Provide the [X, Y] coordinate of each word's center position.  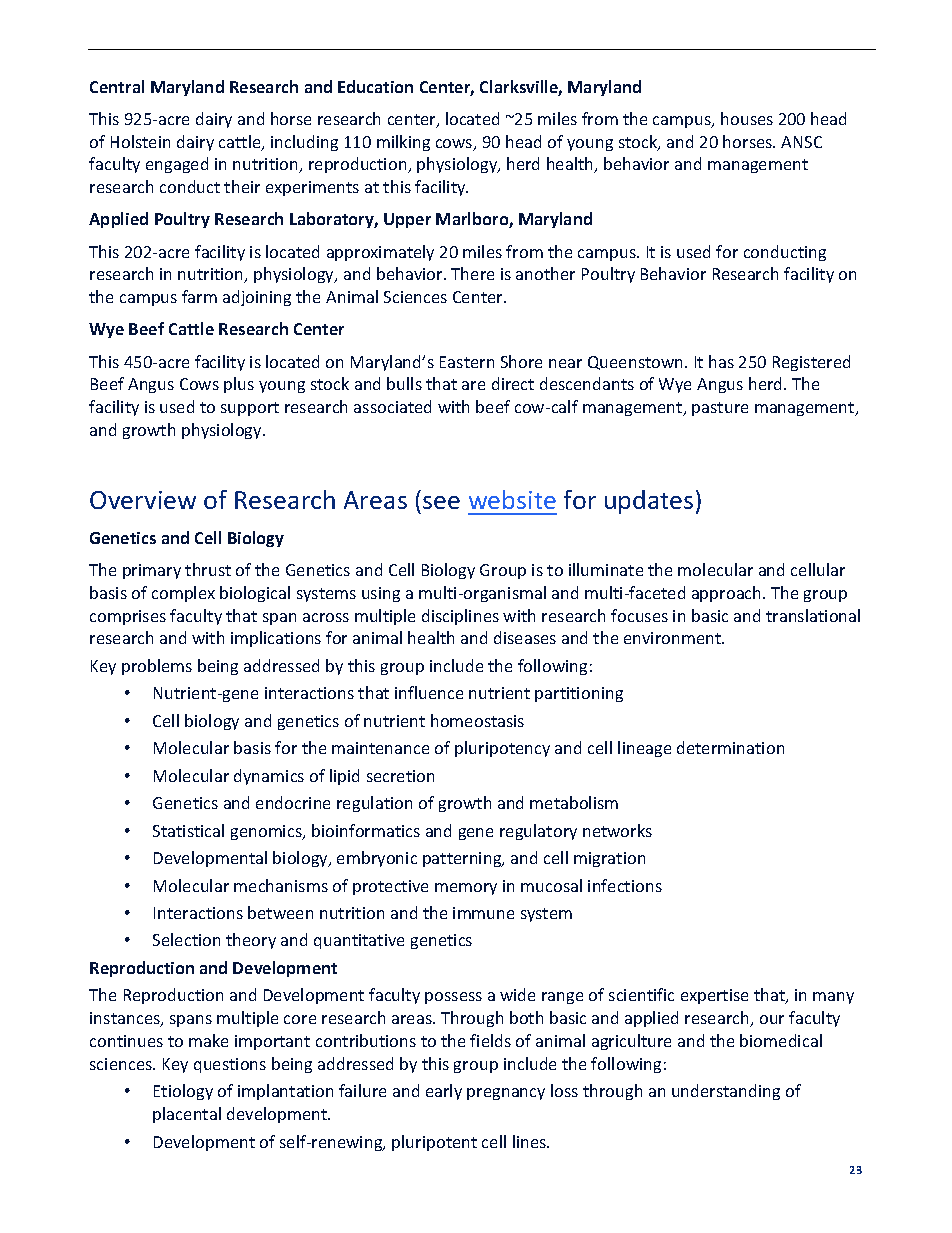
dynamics [269, 777]
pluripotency [502, 749]
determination [730, 747]
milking [403, 143]
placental [187, 1115]
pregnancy [506, 1094]
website [512, 499]
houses [747, 118]
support [250, 409]
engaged [177, 165]
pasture [720, 409]
